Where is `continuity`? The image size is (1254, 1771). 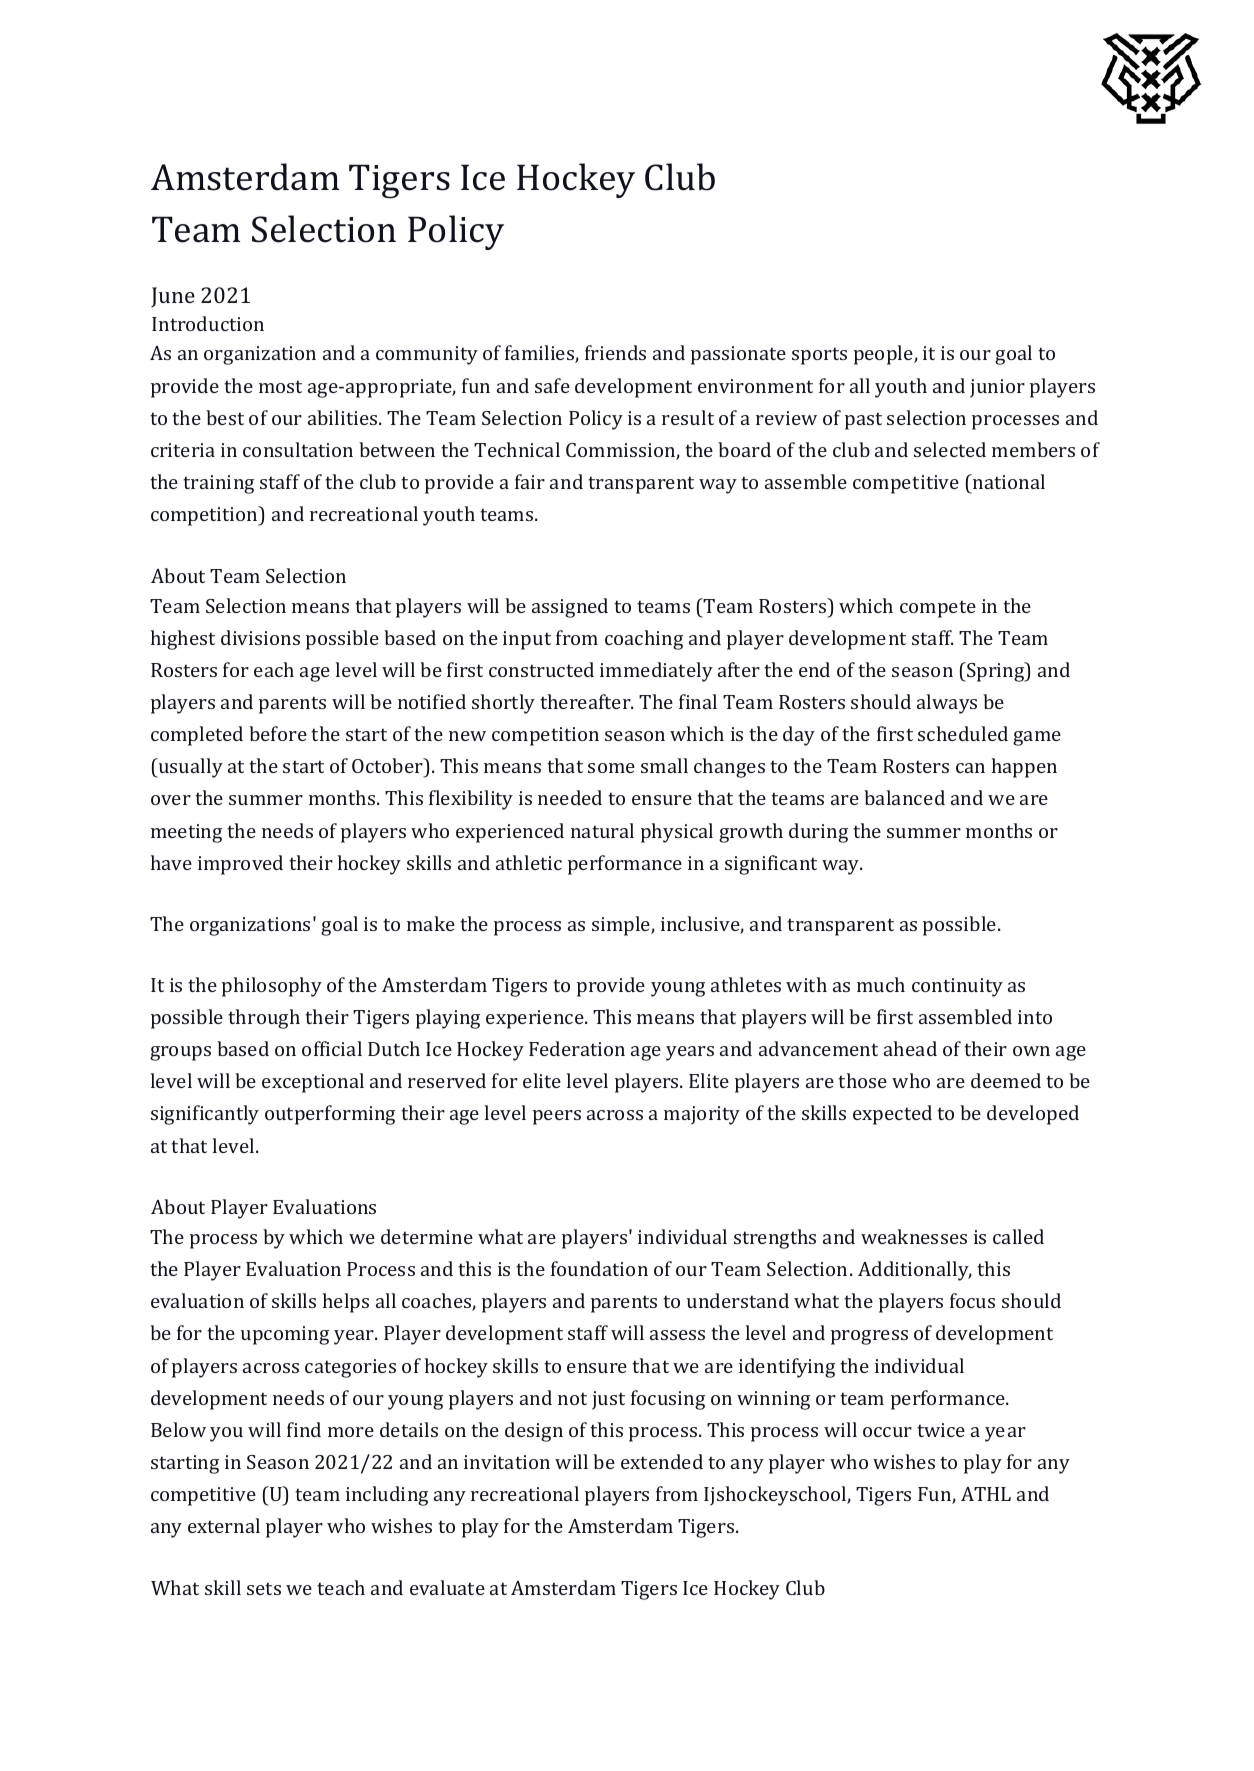 continuity is located at coordinates (957, 987).
